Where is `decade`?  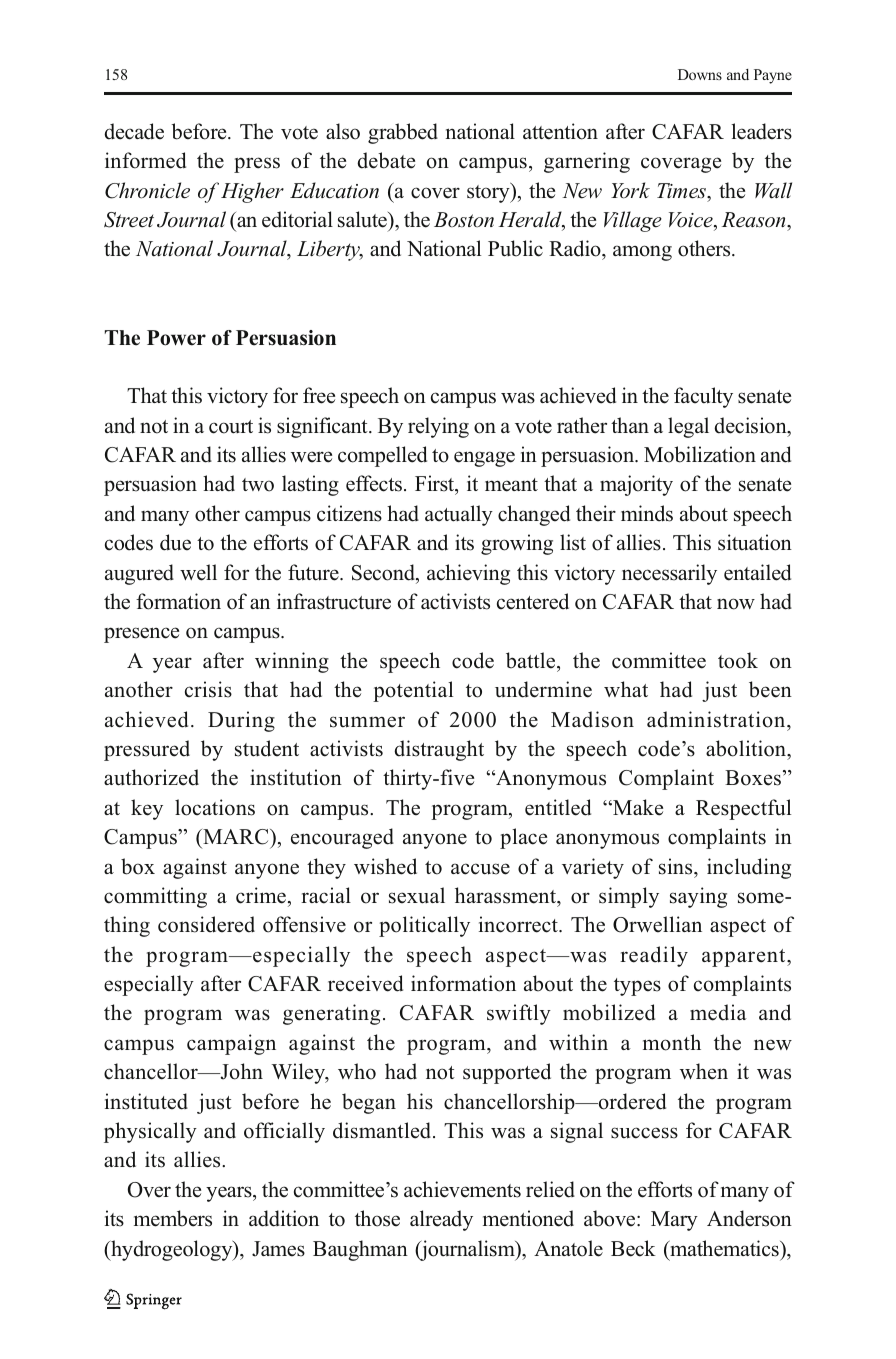 decade is located at coordinates (134, 131).
